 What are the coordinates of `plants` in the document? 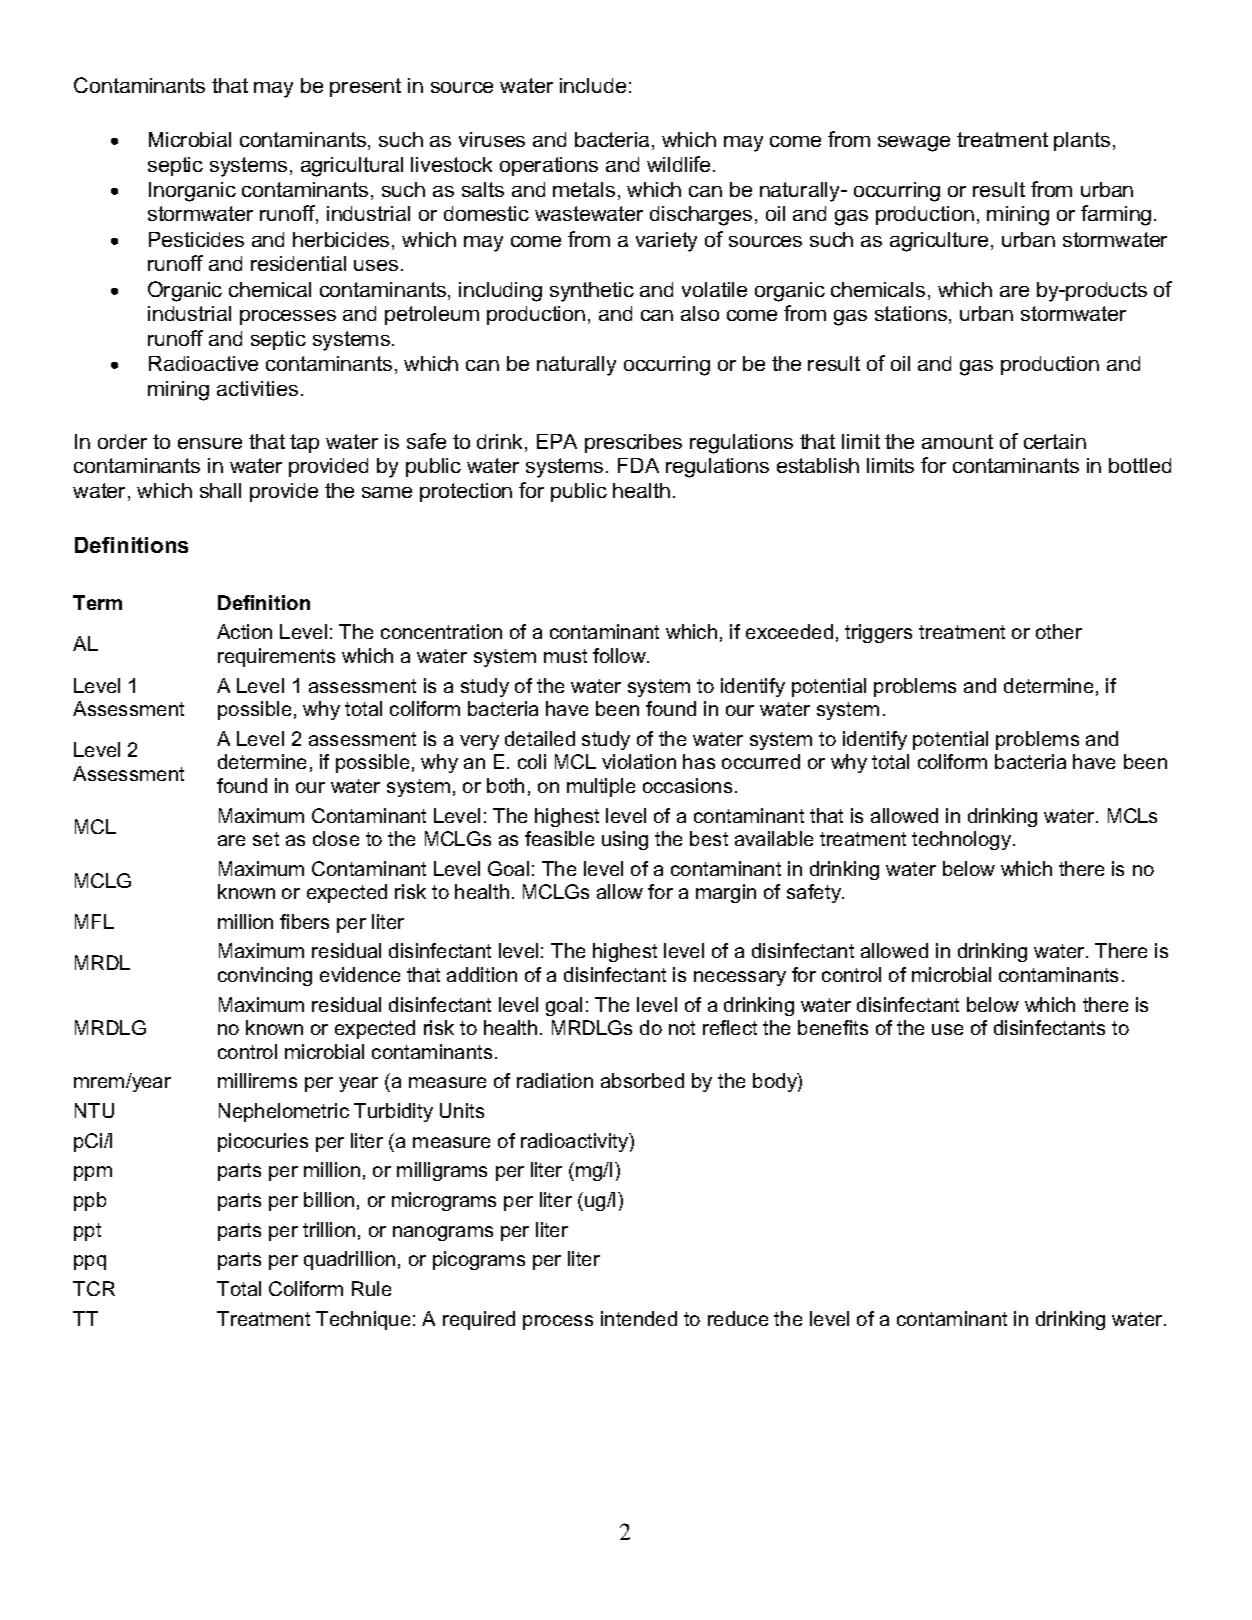 It's located at (1082, 141).
